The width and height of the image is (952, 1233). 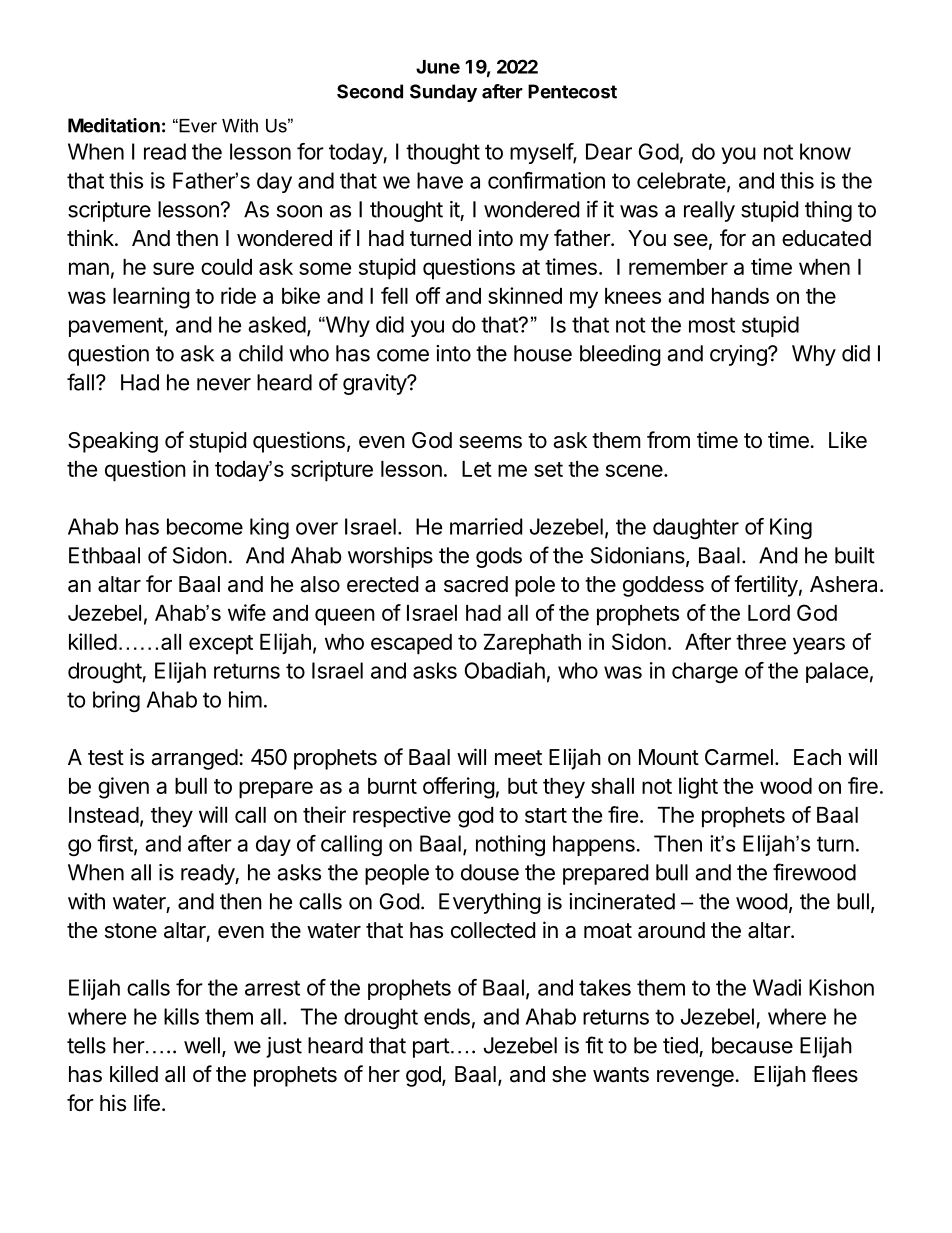 I want to click on Like, so click(x=848, y=440).
